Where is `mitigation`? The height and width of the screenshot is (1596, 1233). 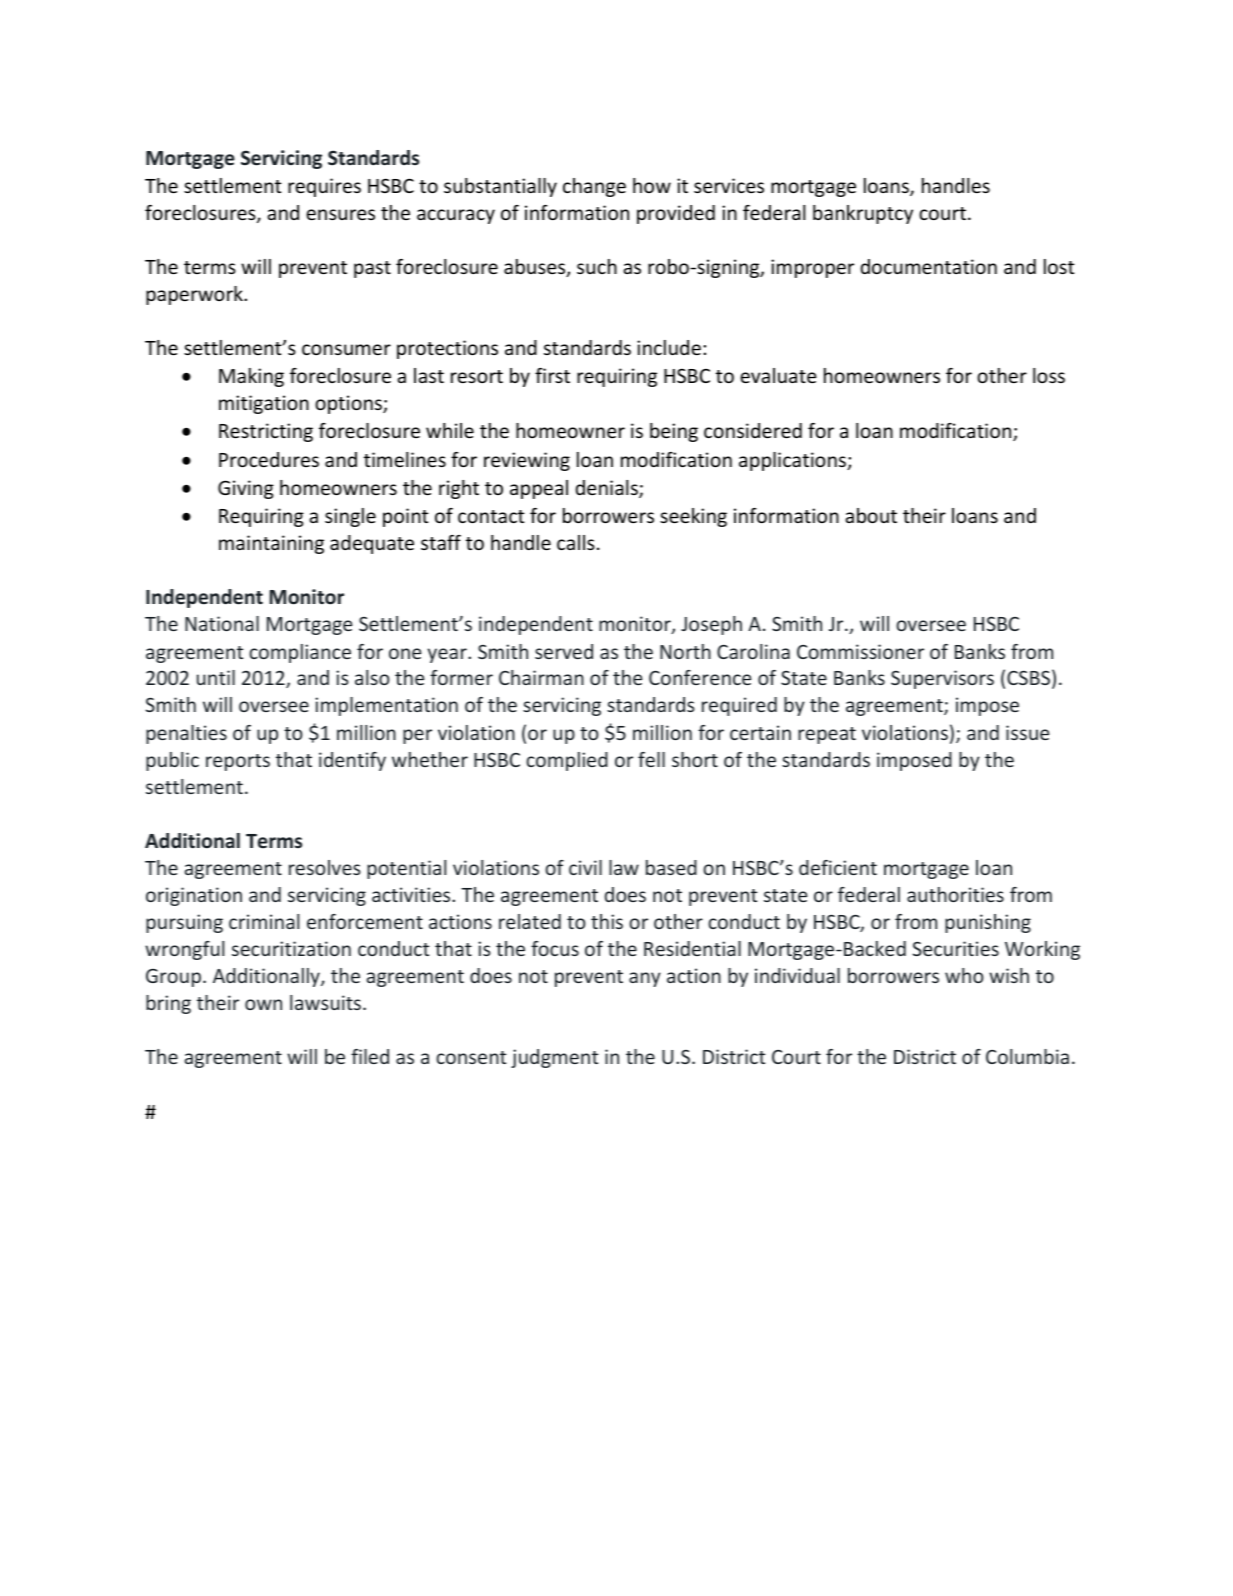
mitigation is located at coordinates (264, 404).
